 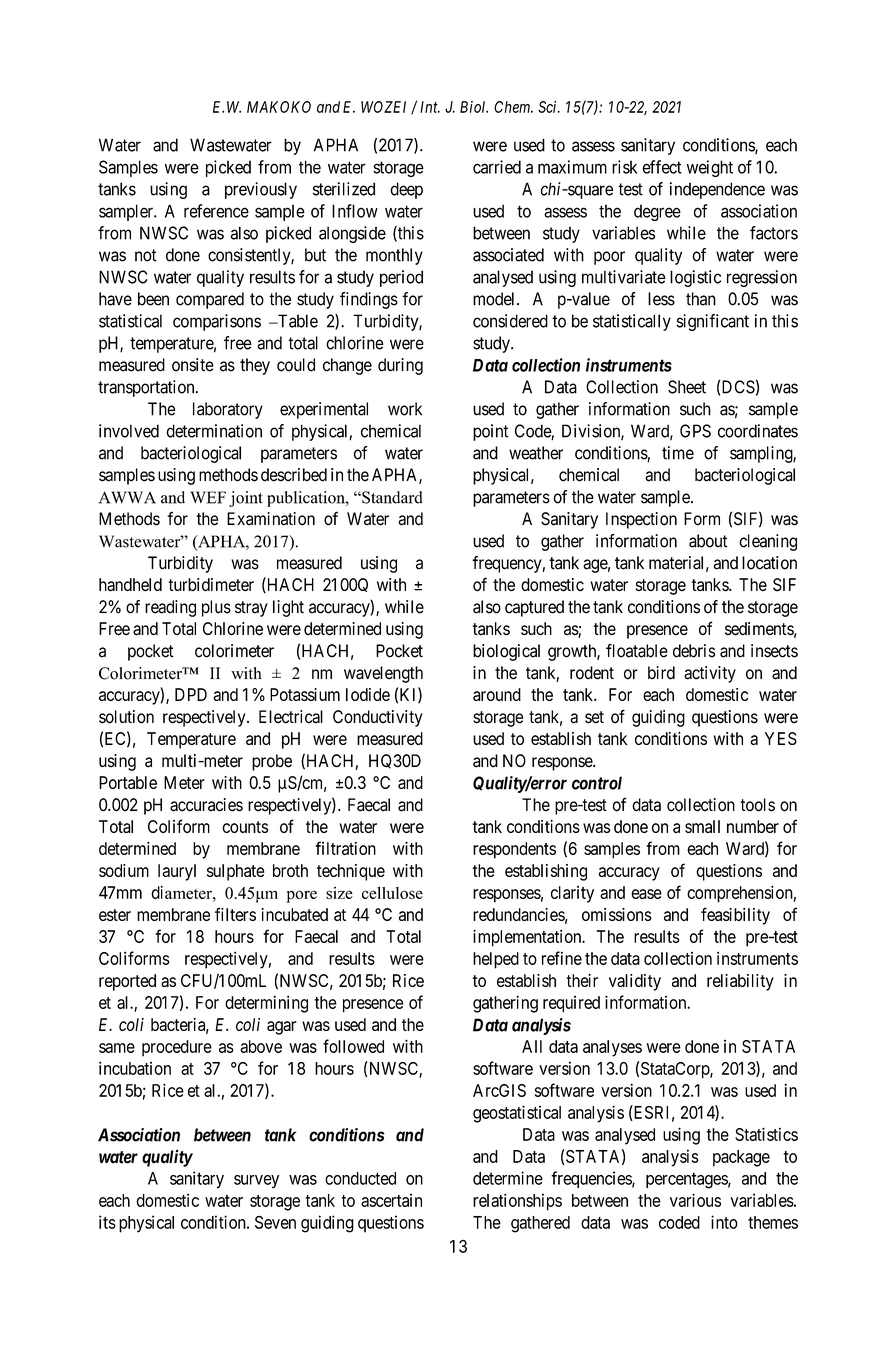 What do you see at coordinates (717, 190) in the screenshot?
I see `independence` at bounding box center [717, 190].
